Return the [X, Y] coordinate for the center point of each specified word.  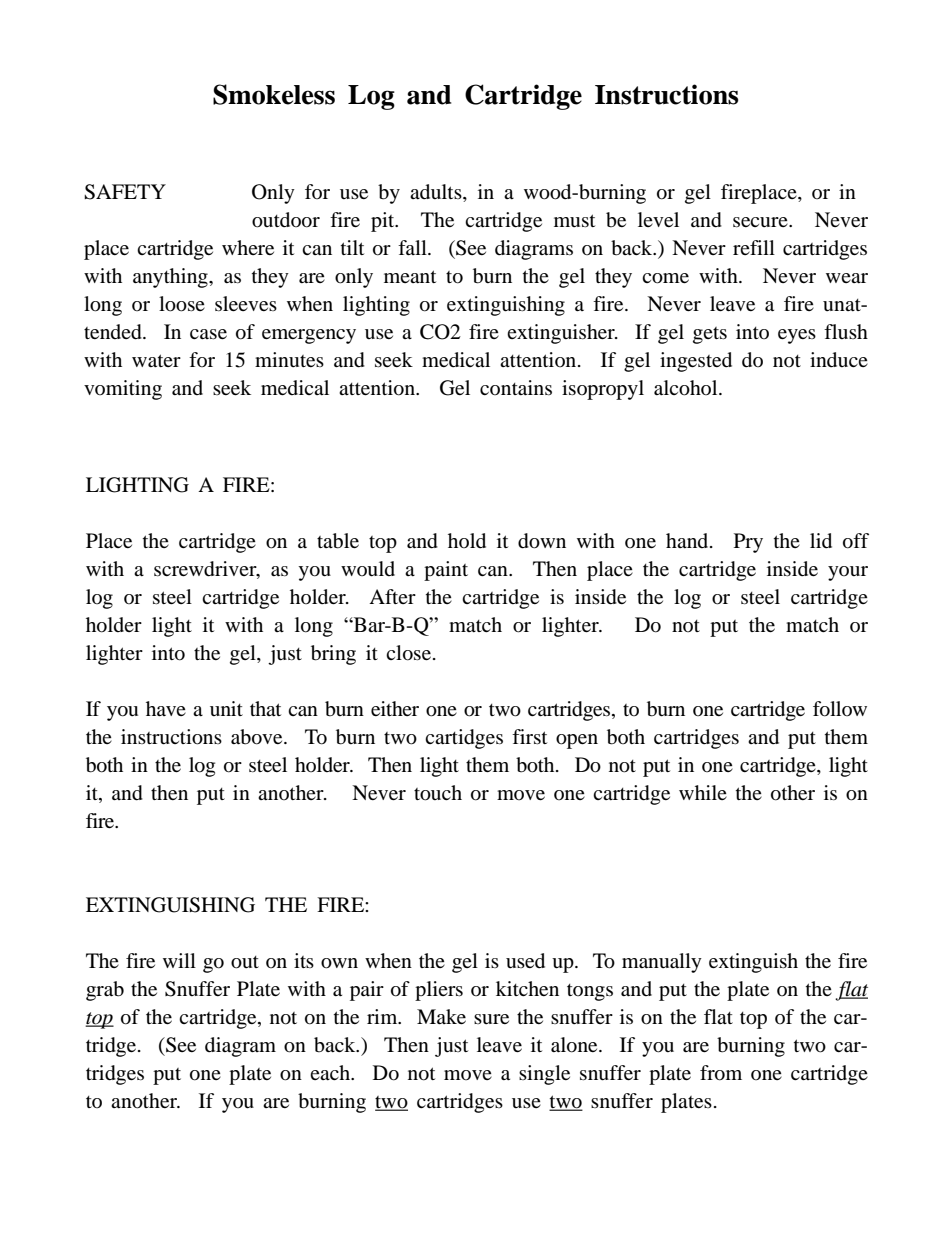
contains [516, 388]
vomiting [123, 390]
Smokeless [274, 94]
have [166, 708]
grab [105, 991]
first [529, 736]
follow [840, 709]
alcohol [687, 388]
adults [437, 193]
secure [761, 222]
